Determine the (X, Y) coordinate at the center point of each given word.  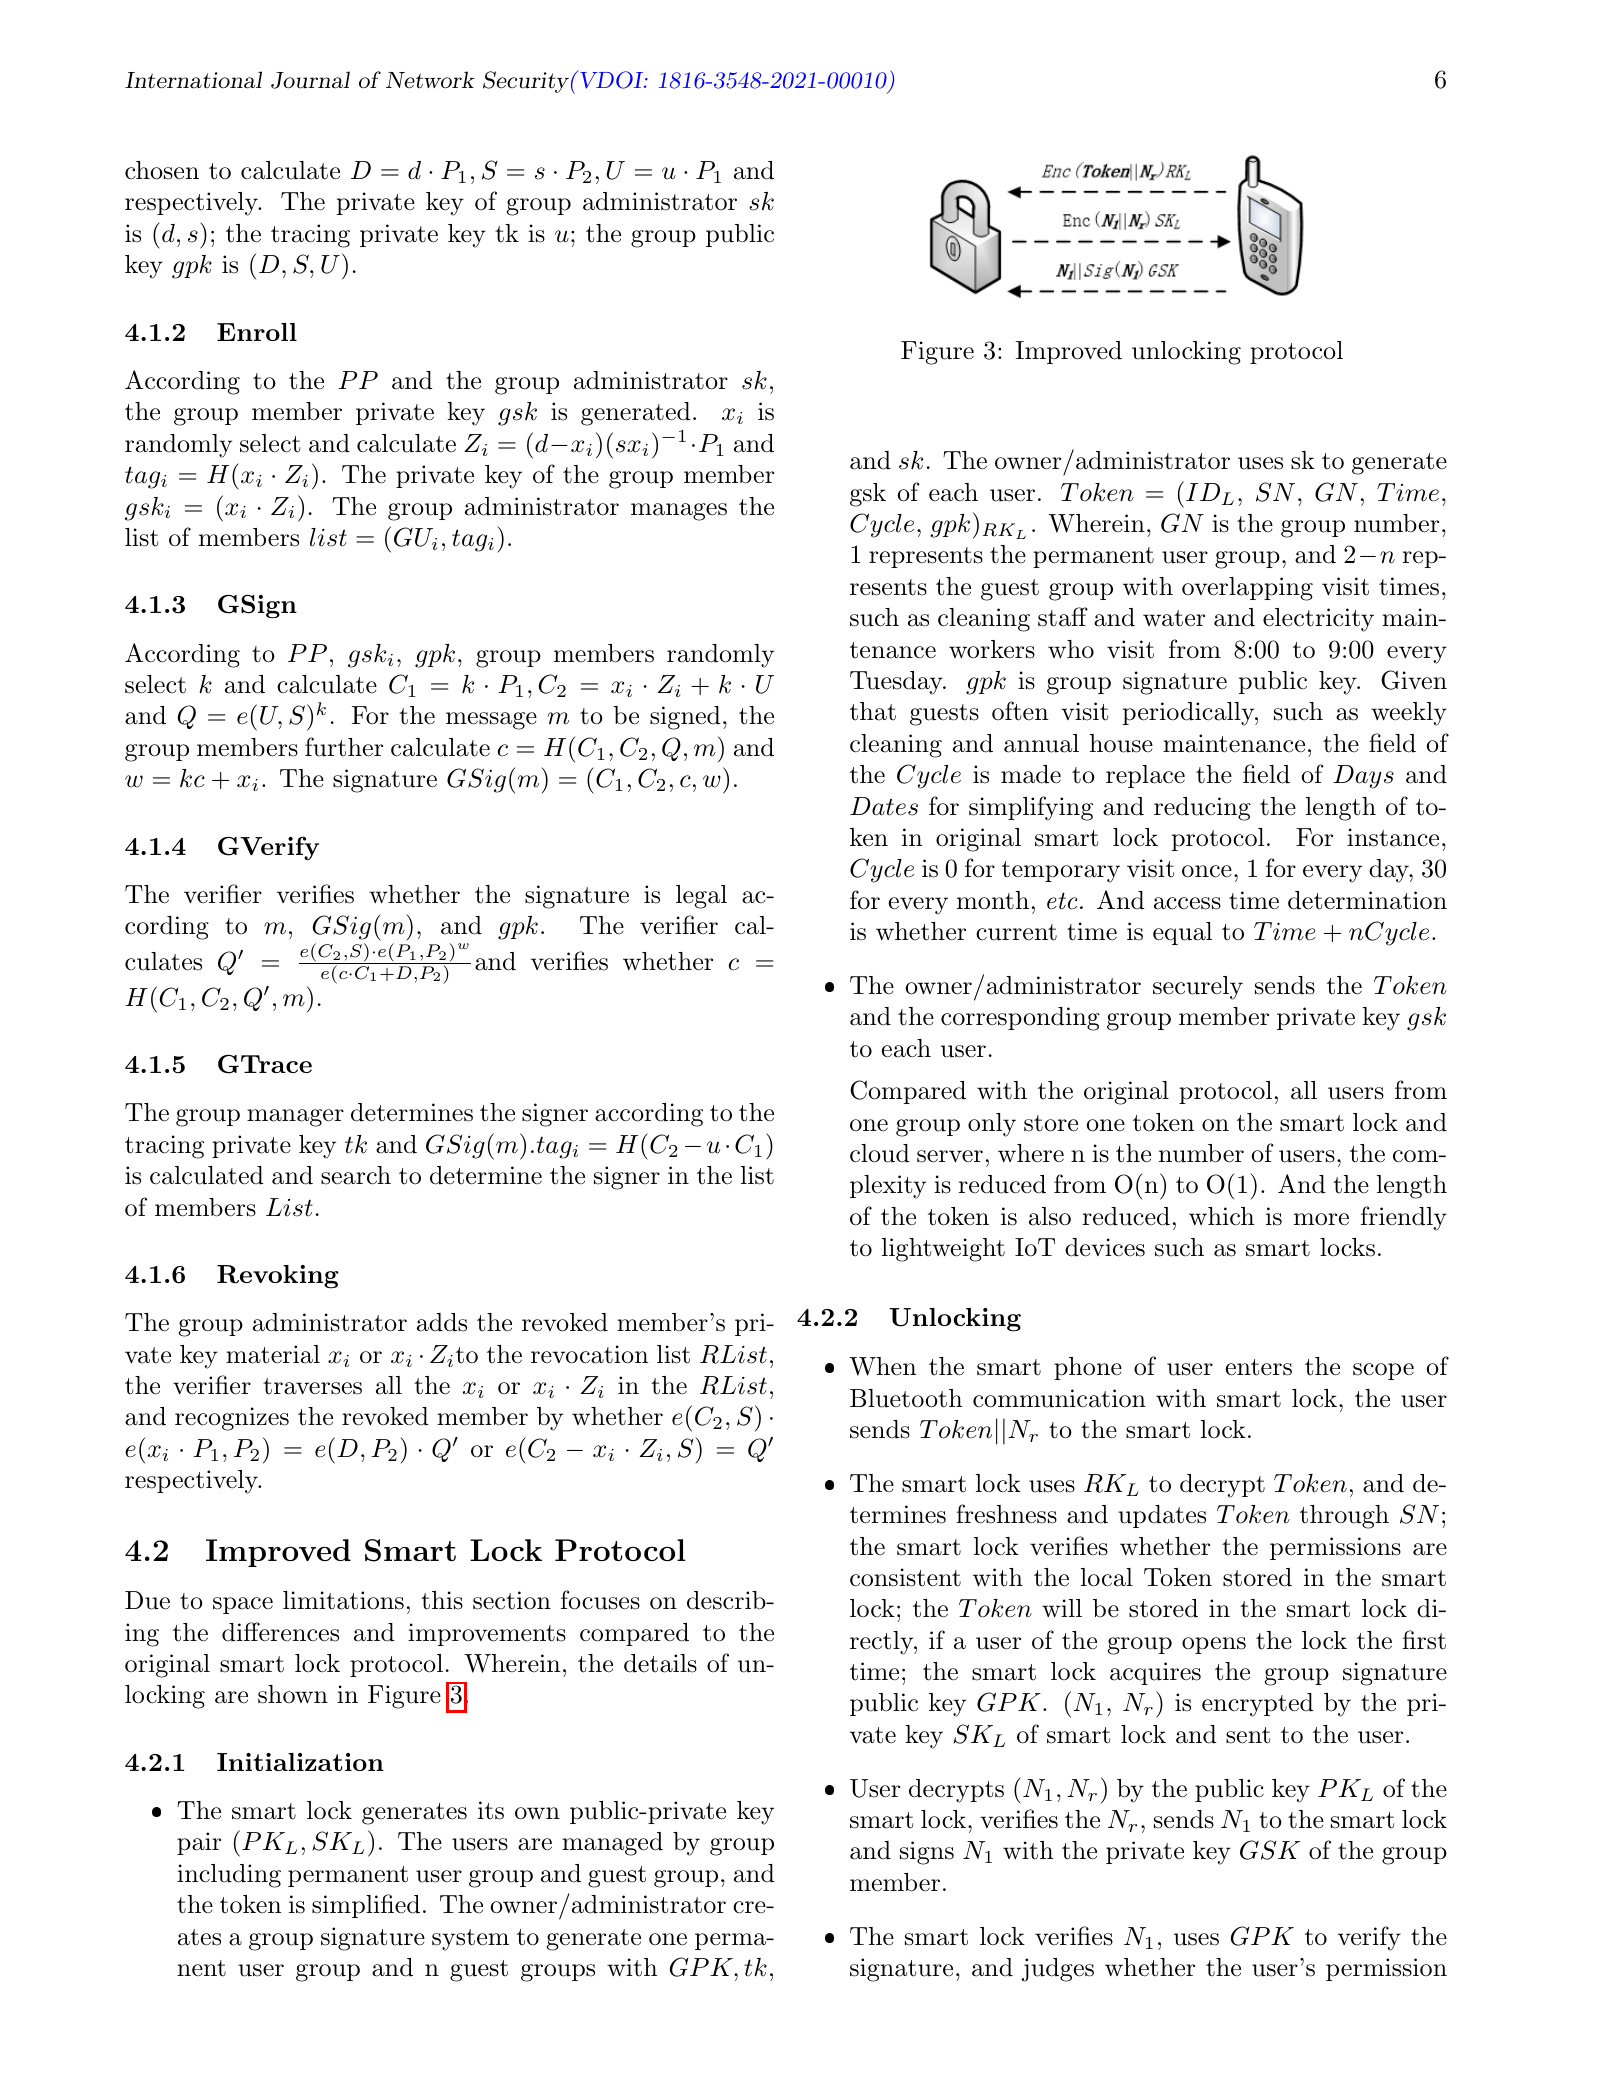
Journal (310, 80)
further (344, 747)
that (873, 711)
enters (1258, 1367)
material (273, 1354)
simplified (366, 1906)
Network (430, 80)
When (882, 1366)
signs (927, 1853)
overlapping (1247, 589)
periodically (1189, 714)
